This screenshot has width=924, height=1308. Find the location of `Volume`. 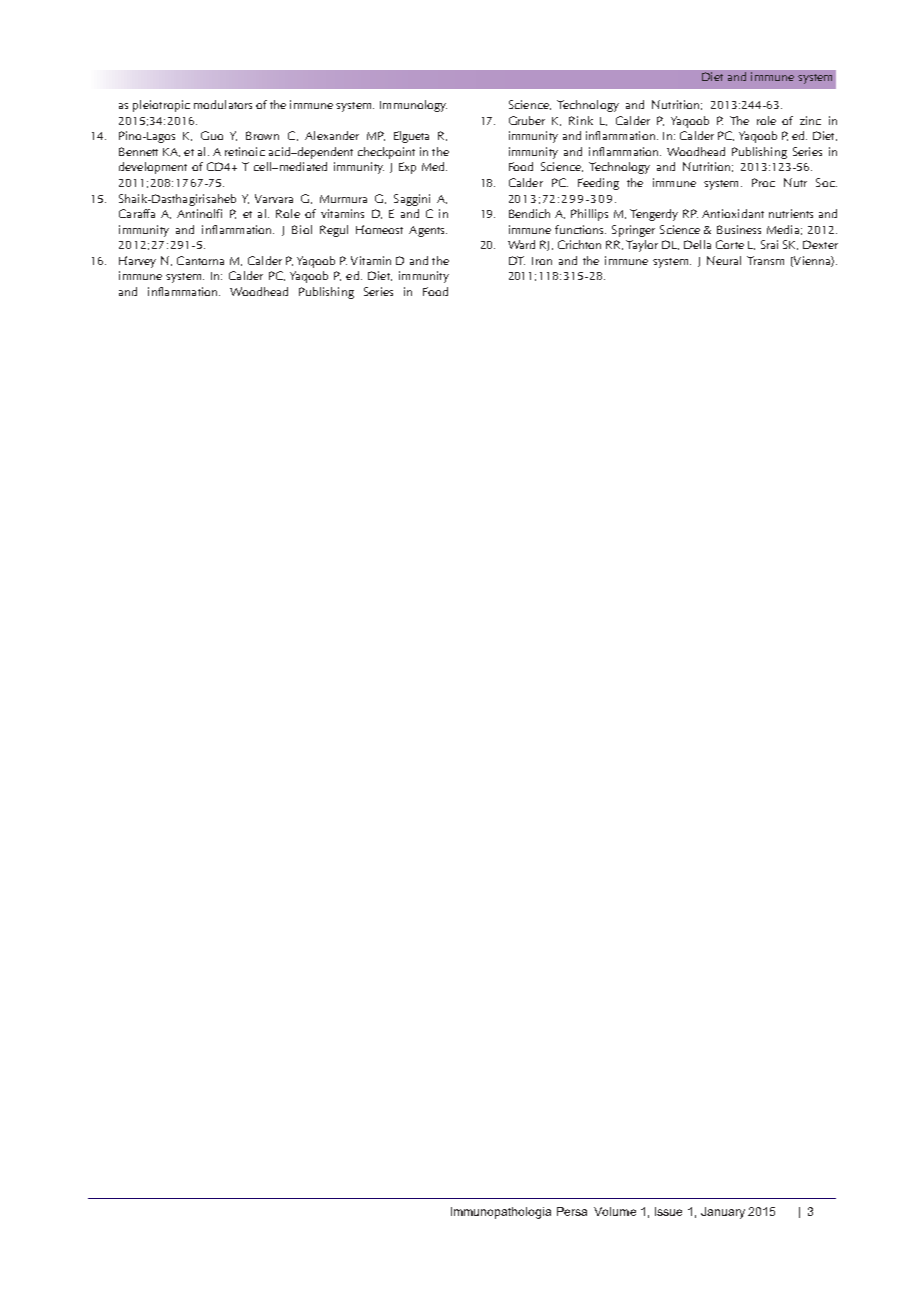

Volume is located at coordinates (615, 1211).
